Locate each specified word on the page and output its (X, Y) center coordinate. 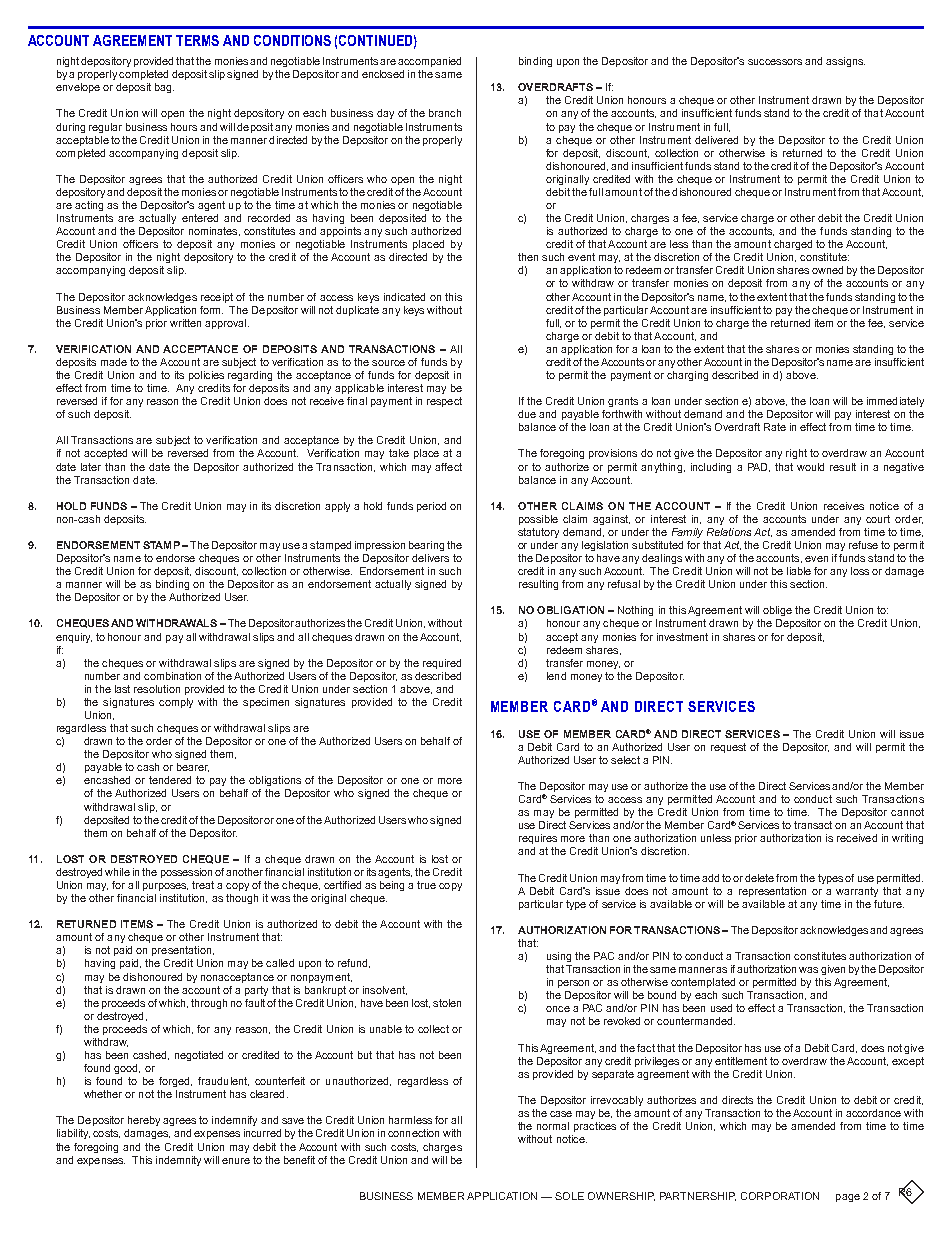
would (810, 467)
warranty (857, 892)
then (528, 257)
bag (164, 88)
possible (538, 520)
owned (827, 270)
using (559, 957)
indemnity (178, 1161)
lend (556, 676)
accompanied (429, 62)
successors (775, 62)
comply (176, 703)
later (91, 467)
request (728, 748)
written (185, 323)
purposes (165, 887)
